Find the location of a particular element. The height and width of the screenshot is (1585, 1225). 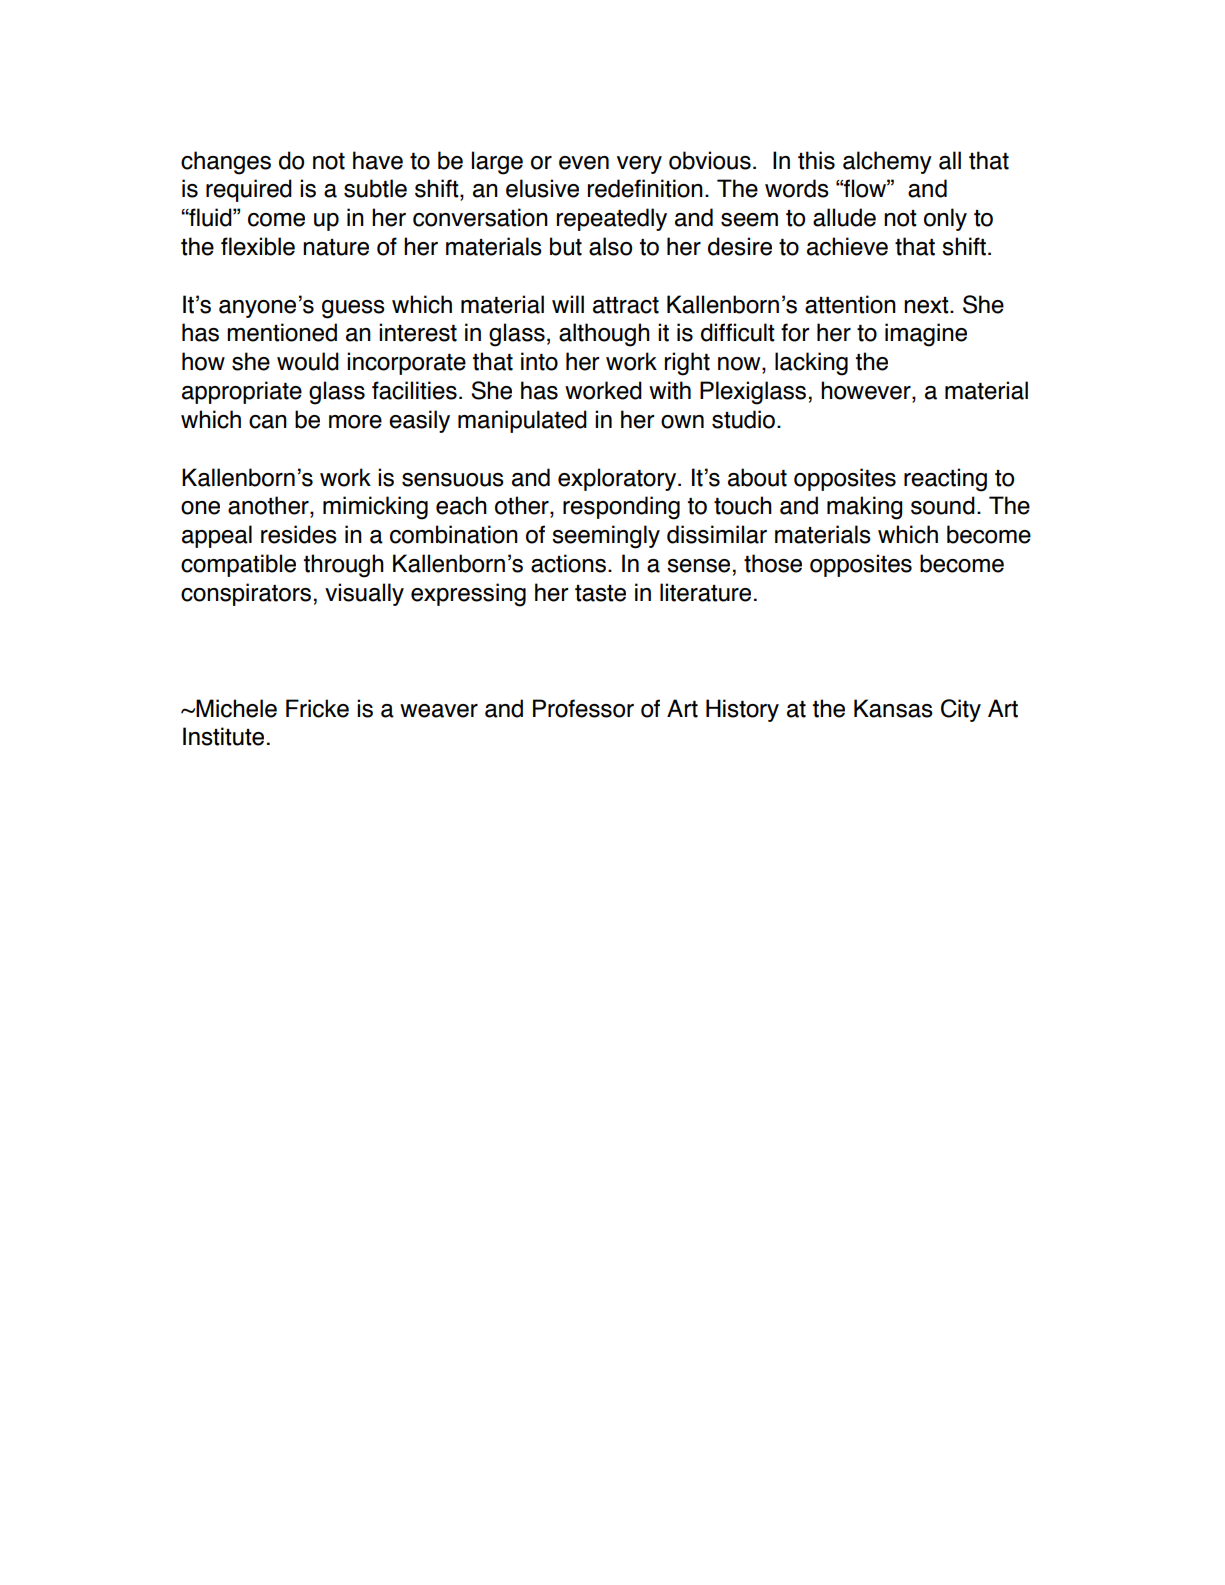

alchemy is located at coordinates (887, 162).
